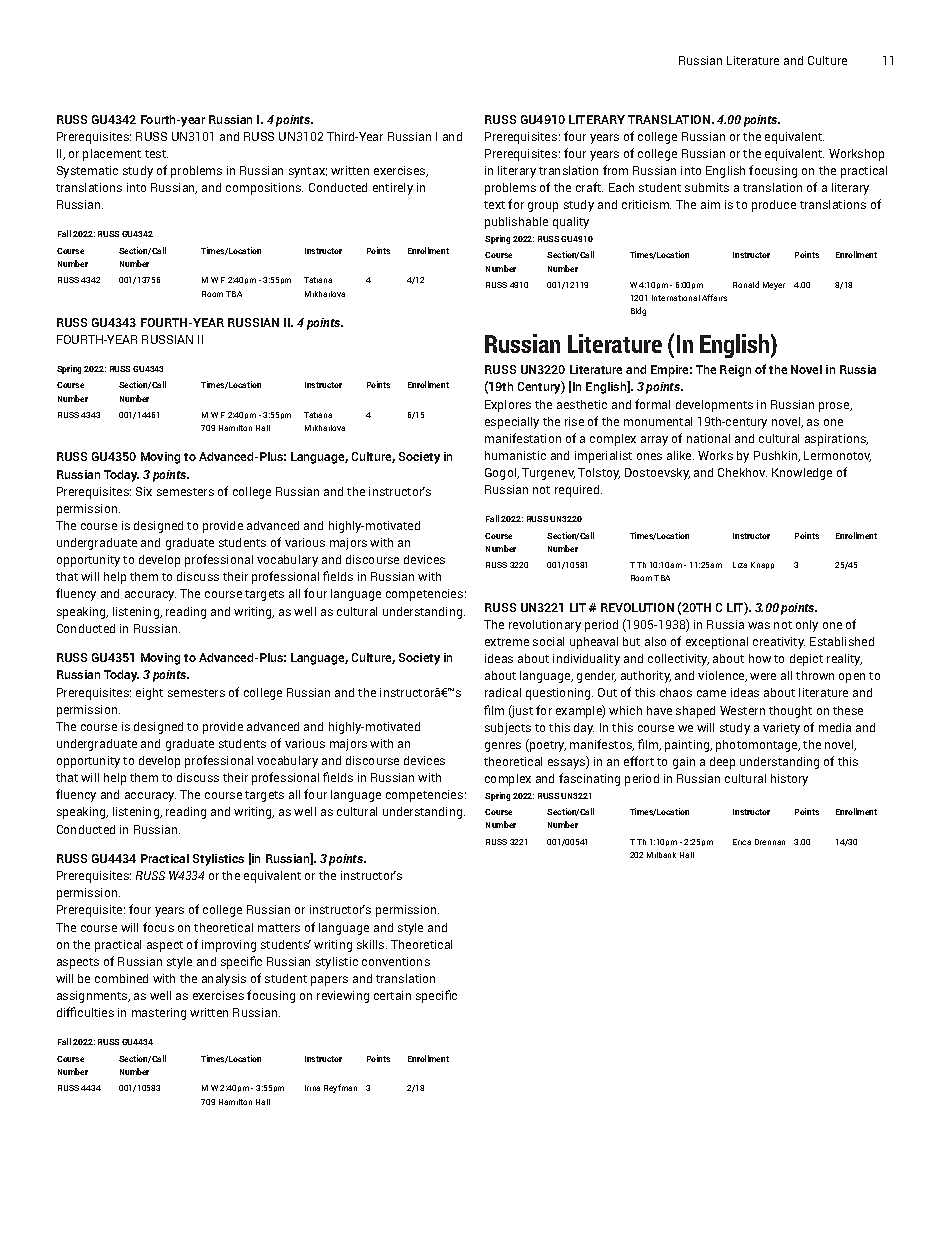 The width and height of the screenshot is (952, 1233). What do you see at coordinates (156, 154) in the screenshot?
I see `test` at bounding box center [156, 154].
